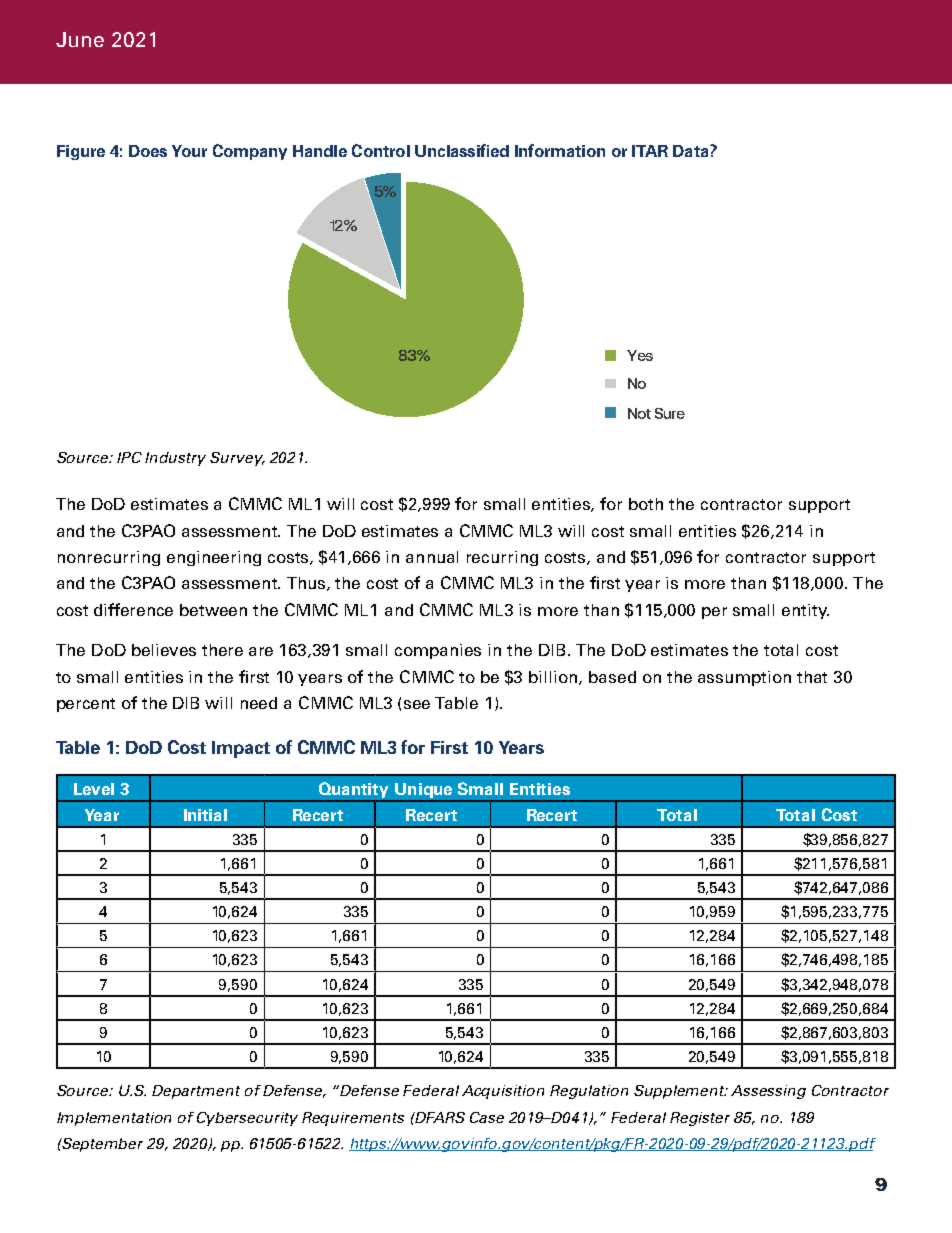 This image has width=952, height=1233. I want to click on Handle, so click(320, 151).
